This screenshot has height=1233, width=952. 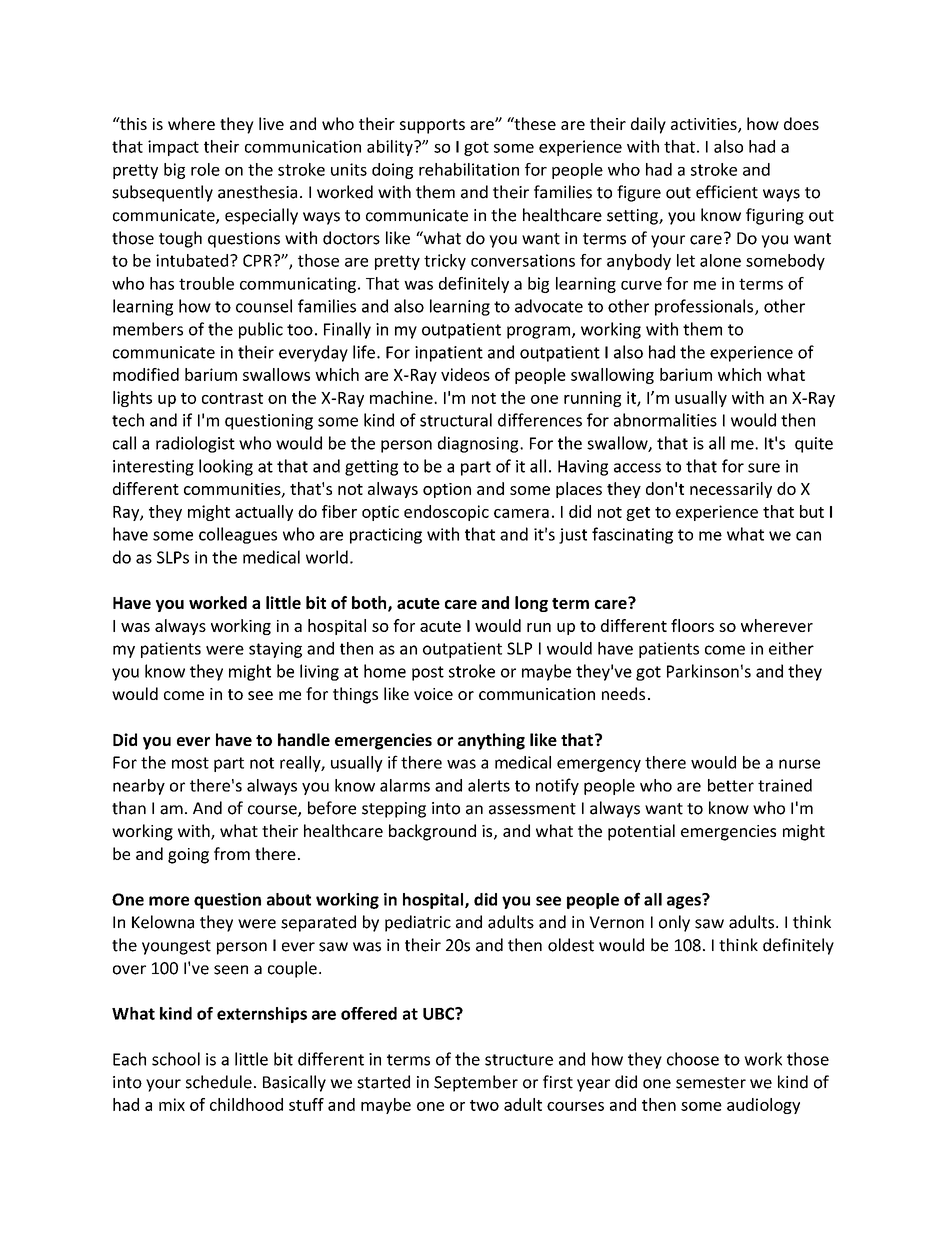 What do you see at coordinates (469, 169) in the screenshot?
I see `rehabilitation` at bounding box center [469, 169].
